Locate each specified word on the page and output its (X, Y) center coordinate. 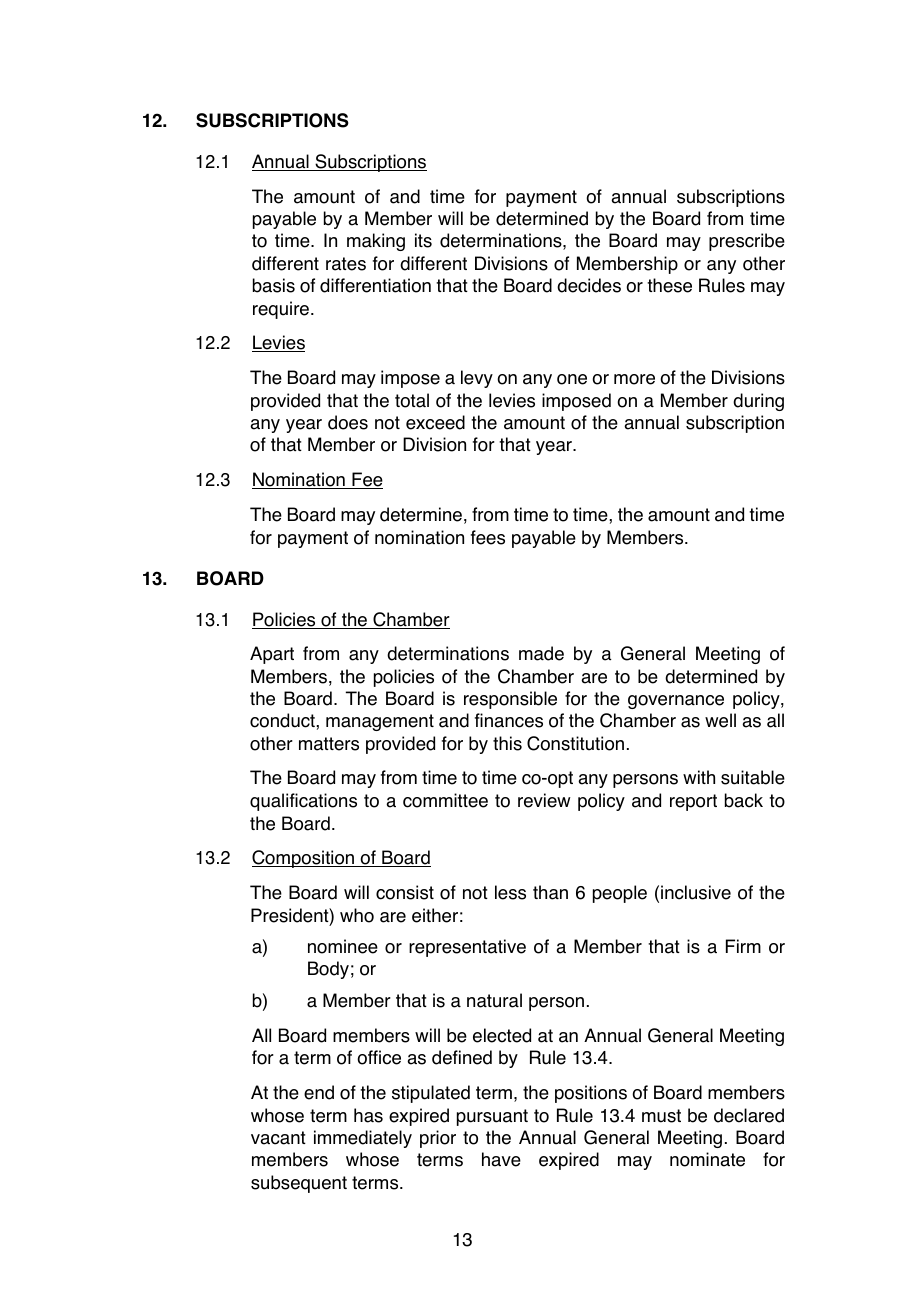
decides (589, 285)
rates (346, 264)
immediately (363, 1139)
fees (488, 537)
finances (509, 720)
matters (329, 744)
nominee (343, 946)
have (501, 1159)
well (720, 720)
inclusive (696, 892)
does (348, 422)
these (669, 285)
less (510, 892)
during (758, 402)
